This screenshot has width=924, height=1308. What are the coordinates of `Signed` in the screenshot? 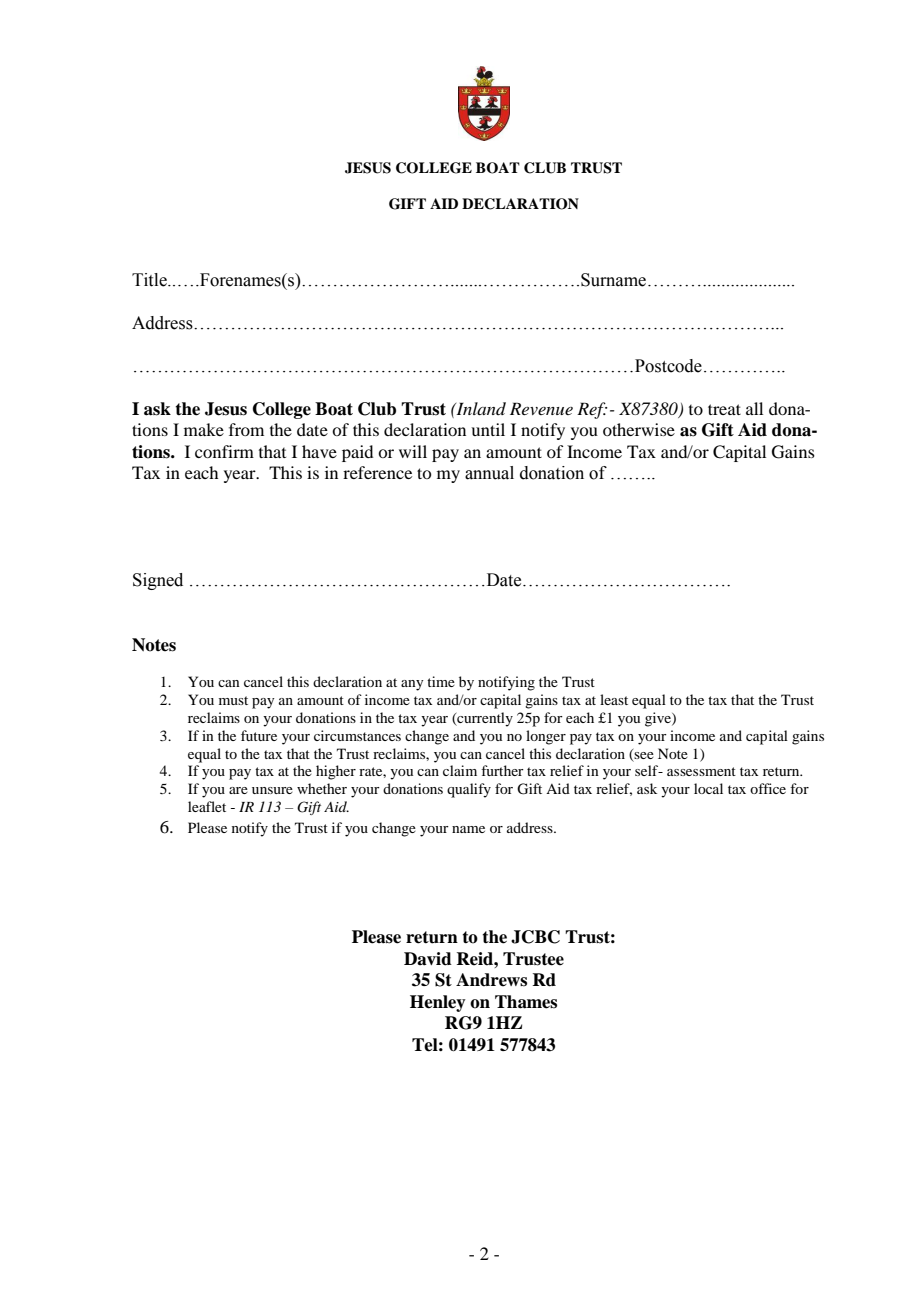 It's located at (158, 581).
